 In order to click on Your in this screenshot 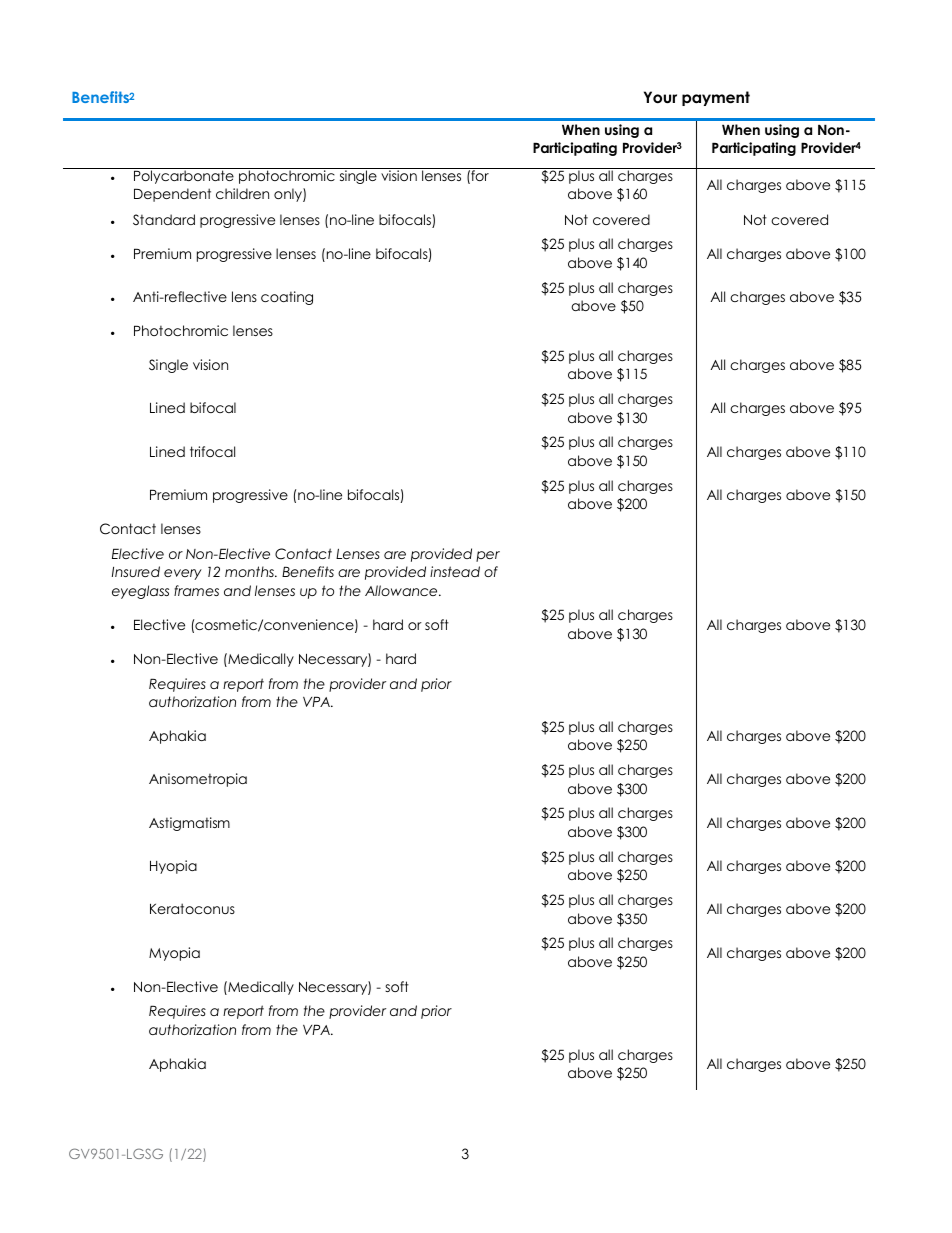, I will do `click(660, 97)`.
